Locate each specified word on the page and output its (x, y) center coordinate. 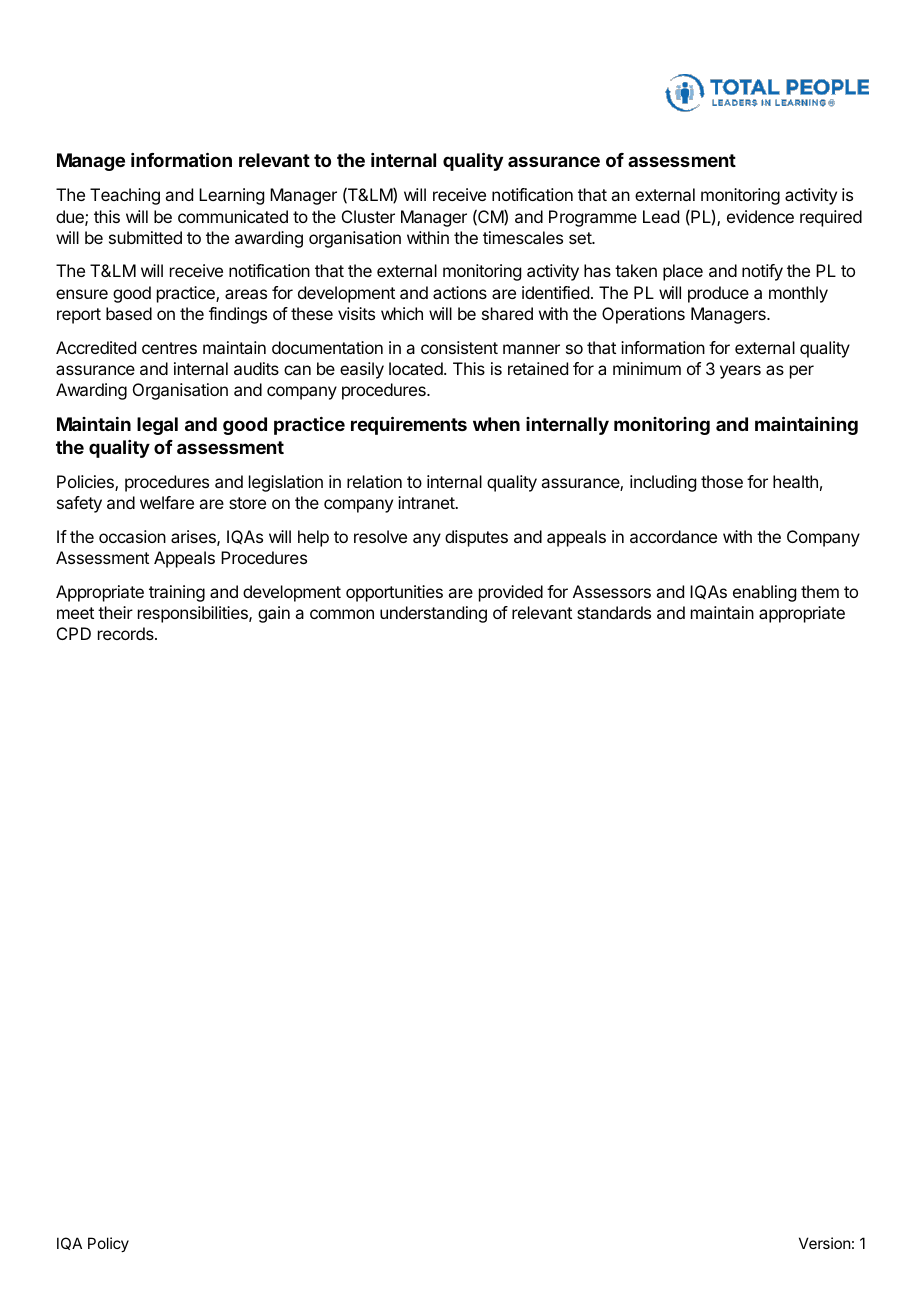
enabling (764, 593)
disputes (476, 538)
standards (614, 612)
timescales (523, 237)
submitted (145, 237)
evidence (760, 216)
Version (824, 1243)
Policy (108, 1244)
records (127, 633)
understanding (433, 614)
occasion (132, 536)
